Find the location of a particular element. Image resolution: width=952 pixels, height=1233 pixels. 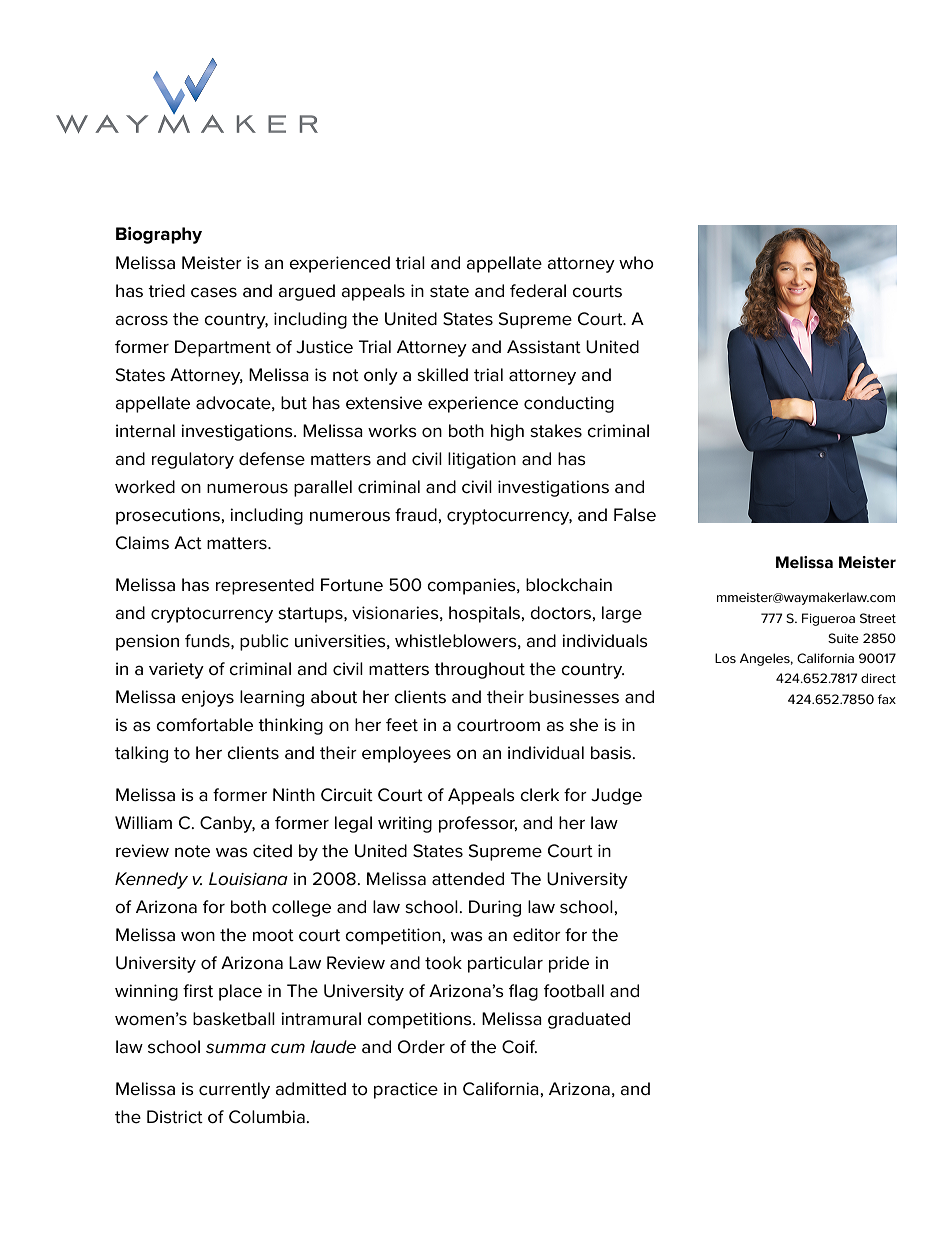

Judge is located at coordinates (616, 796).
